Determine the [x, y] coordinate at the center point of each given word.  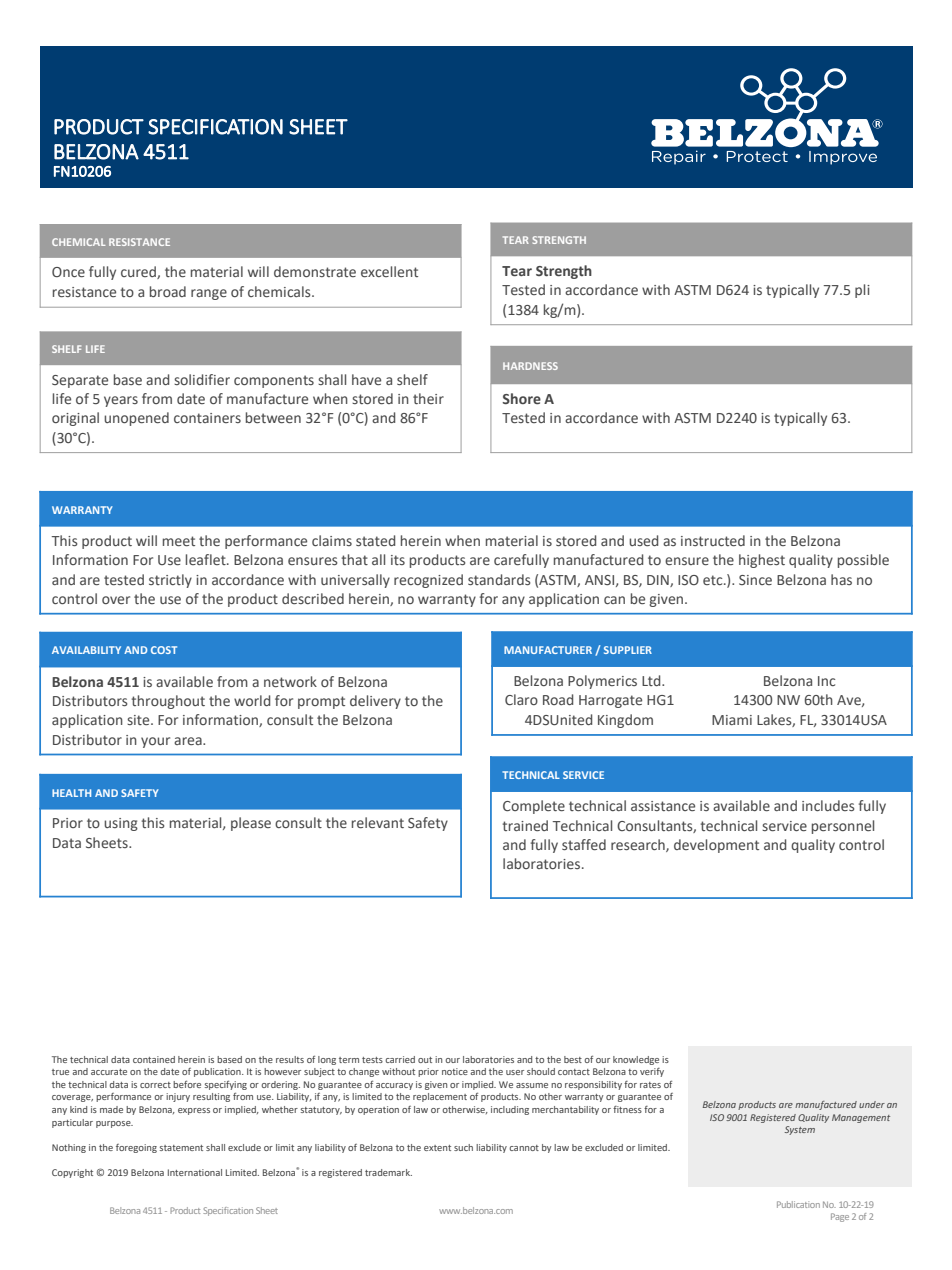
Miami [732, 720]
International [195, 1172]
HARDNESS [530, 366]
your [155, 742]
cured [139, 272]
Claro [521, 699]
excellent [389, 271]
